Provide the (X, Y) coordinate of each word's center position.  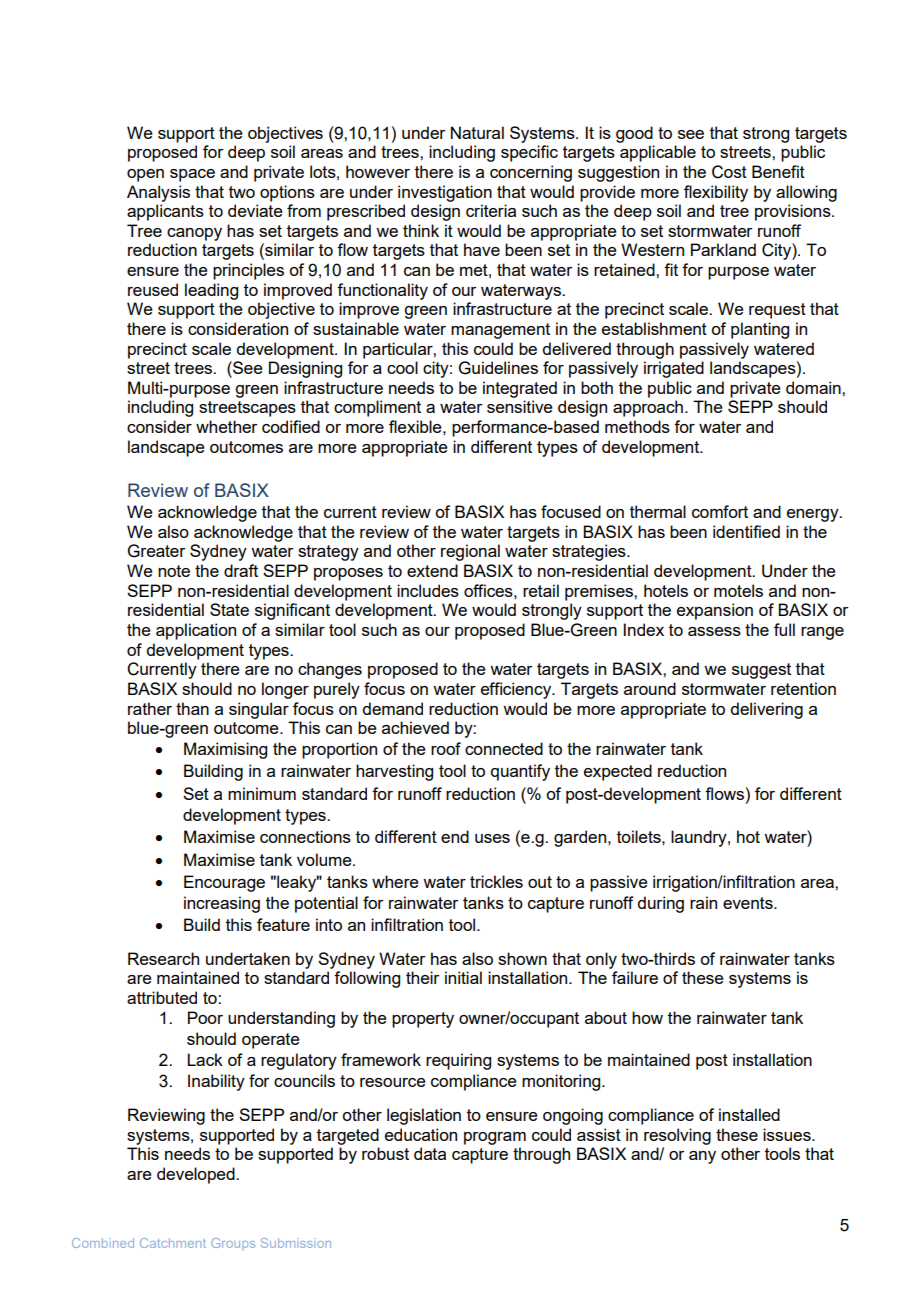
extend (432, 570)
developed (197, 1175)
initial (463, 977)
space (192, 175)
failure (635, 977)
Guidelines (498, 368)
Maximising (225, 750)
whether (227, 426)
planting (760, 330)
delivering (766, 710)
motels (738, 590)
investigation (445, 193)
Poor (205, 1017)
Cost (729, 172)
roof (446, 748)
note (174, 571)
